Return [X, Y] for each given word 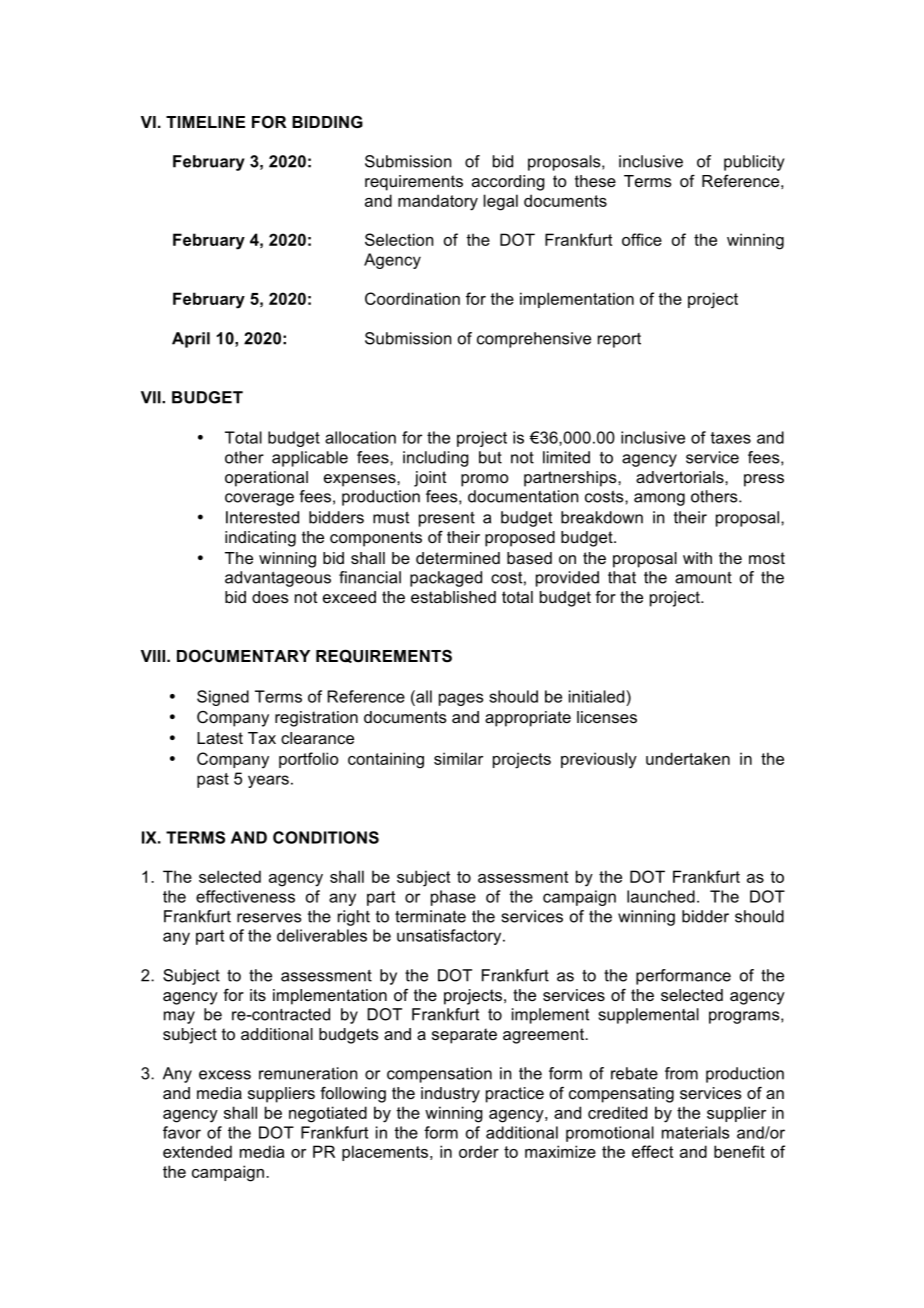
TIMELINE [205, 122]
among [659, 499]
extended [197, 1151]
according [508, 183]
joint [430, 479]
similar [458, 758]
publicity [754, 163]
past [213, 780]
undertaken [688, 758]
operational [266, 479]
